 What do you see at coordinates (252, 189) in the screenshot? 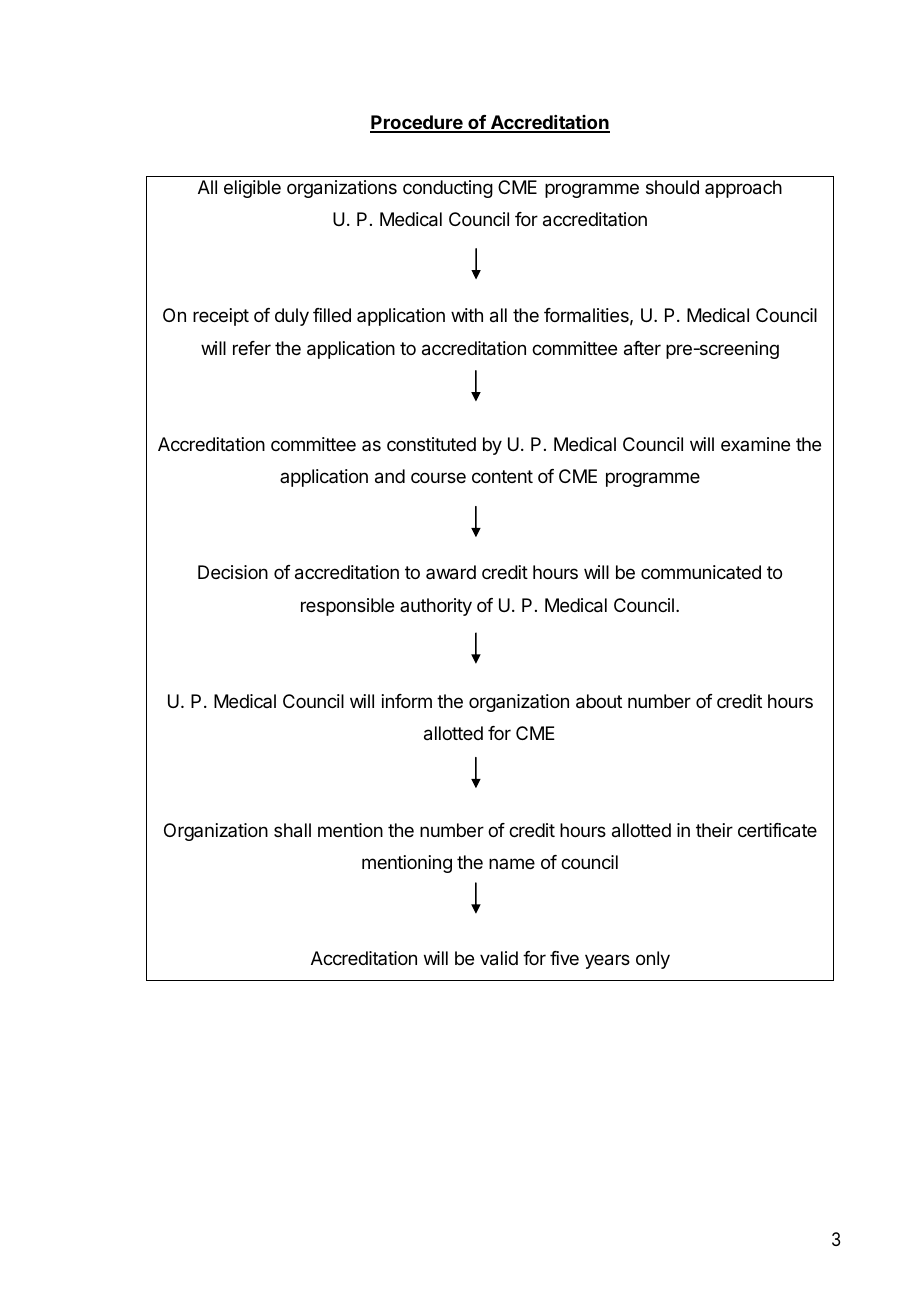
I see `eligible` at bounding box center [252, 189].
